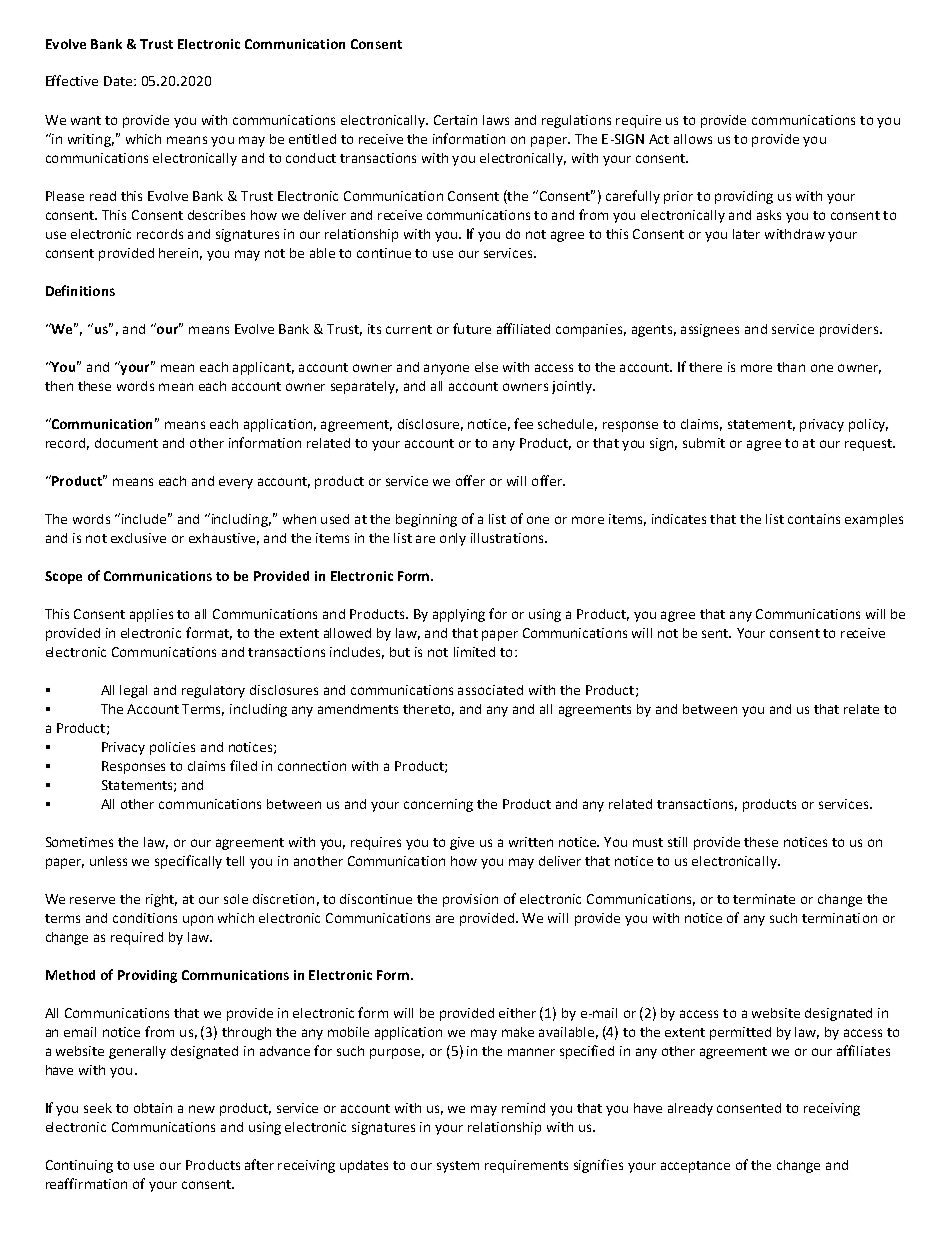  Describe the element at coordinates (470, 900) in the screenshot. I see `provision` at that location.
